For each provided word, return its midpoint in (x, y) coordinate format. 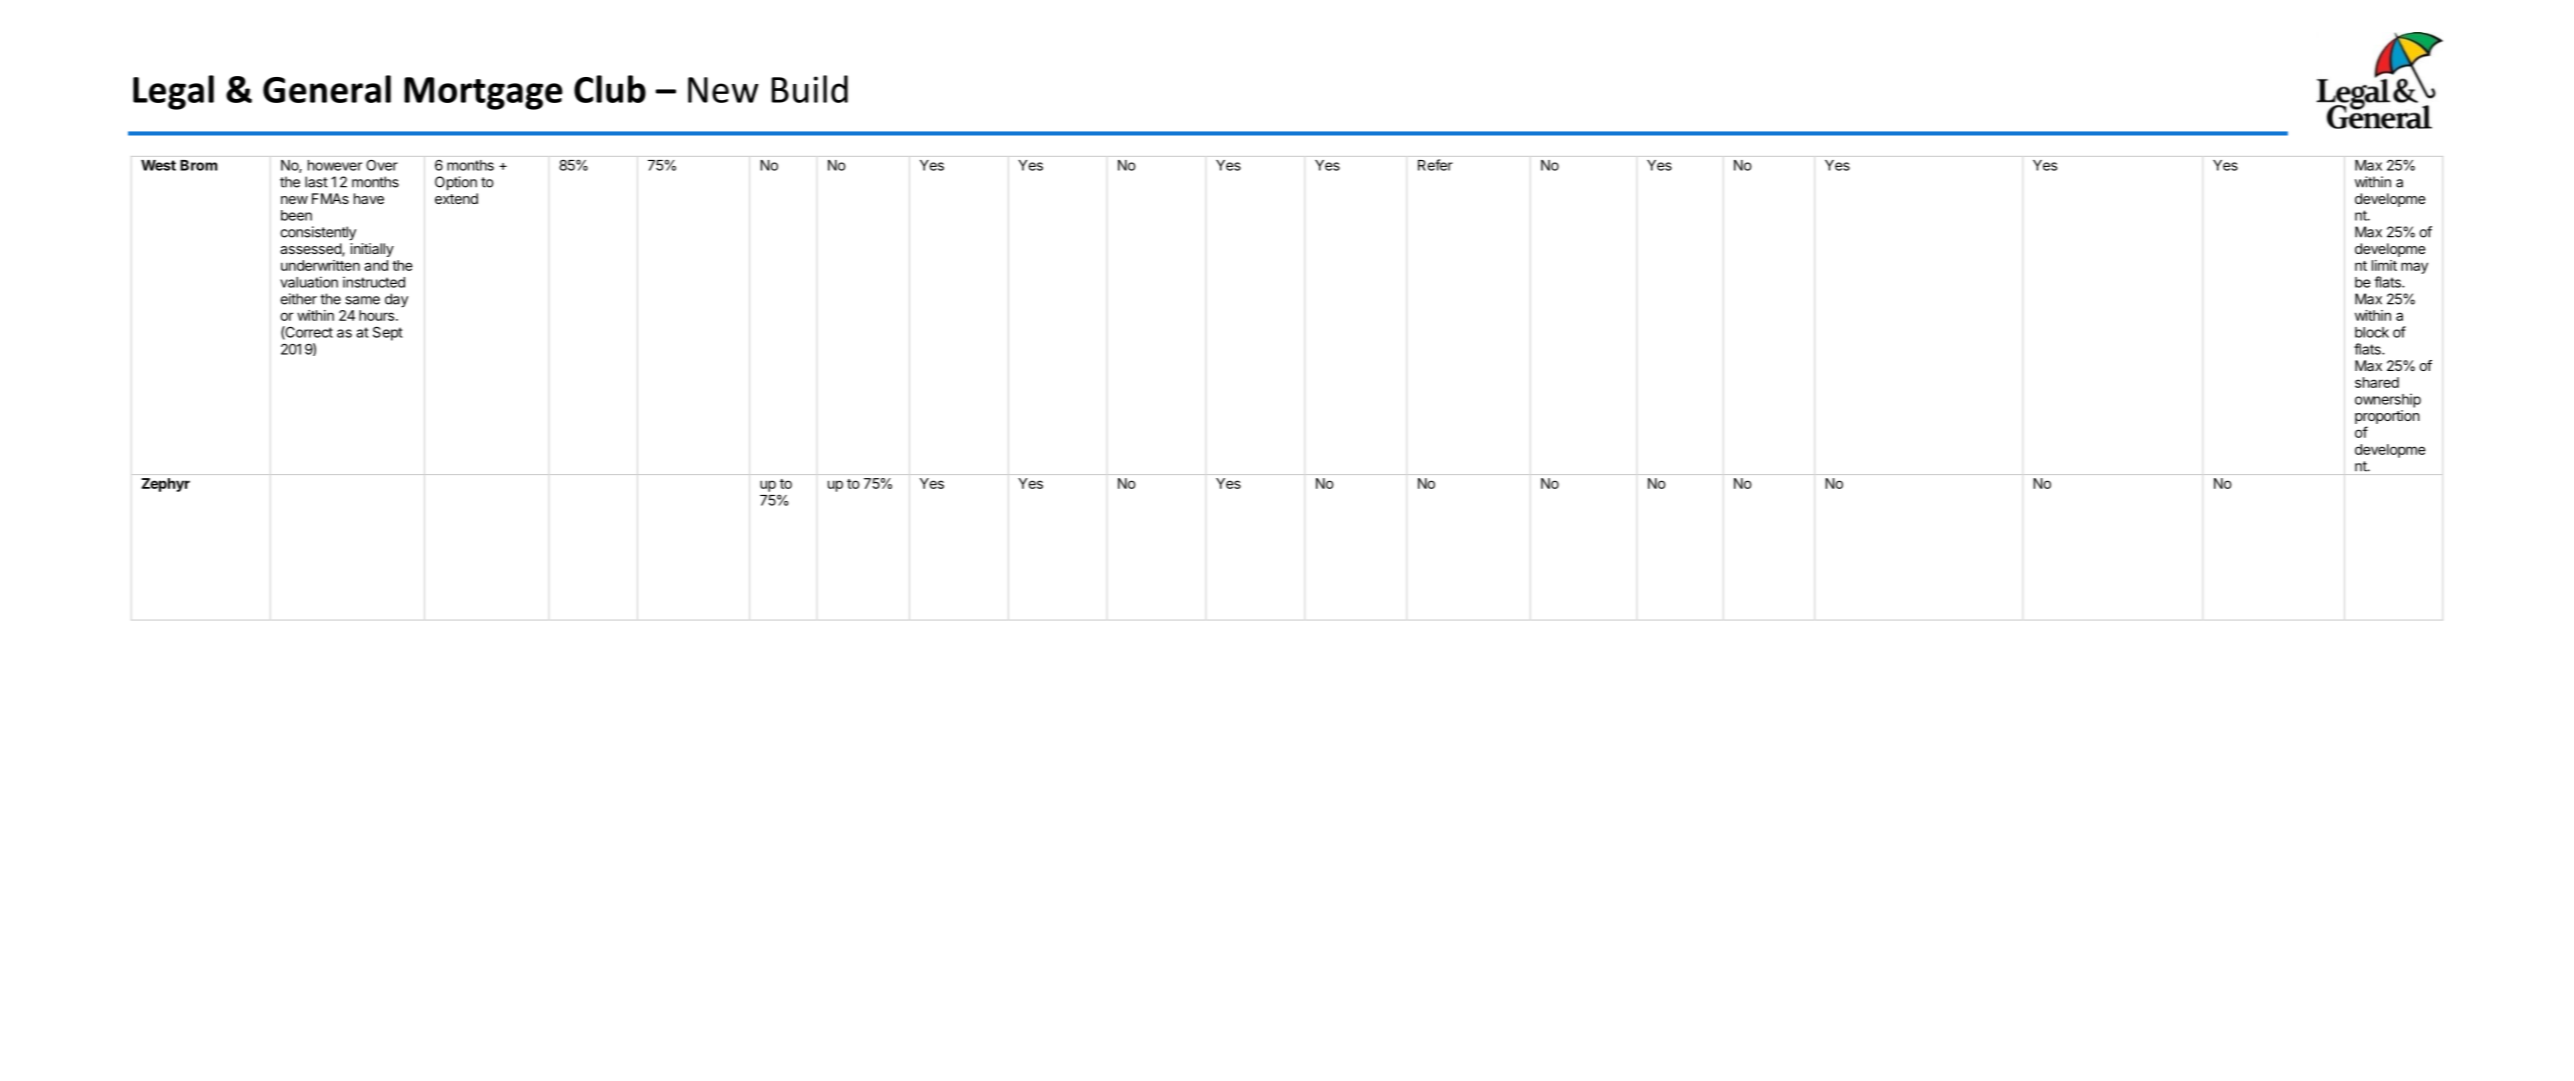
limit (2384, 265)
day (396, 300)
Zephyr (166, 485)
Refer (1435, 165)
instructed (374, 282)
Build (810, 89)
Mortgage (483, 93)
